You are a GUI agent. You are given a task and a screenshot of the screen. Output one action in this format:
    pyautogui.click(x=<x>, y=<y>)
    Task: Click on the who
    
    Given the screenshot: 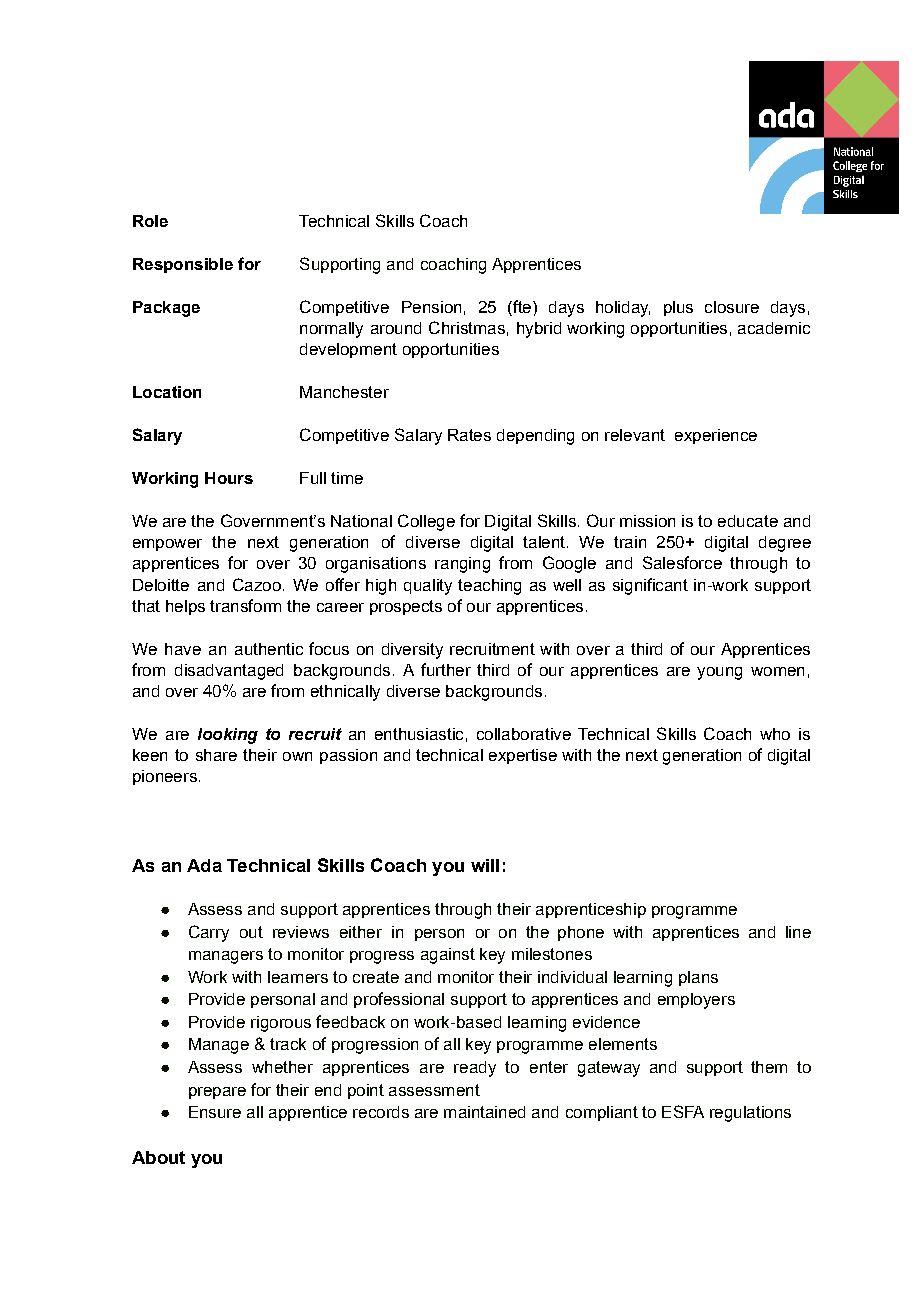 What is the action you would take?
    pyautogui.click(x=775, y=734)
